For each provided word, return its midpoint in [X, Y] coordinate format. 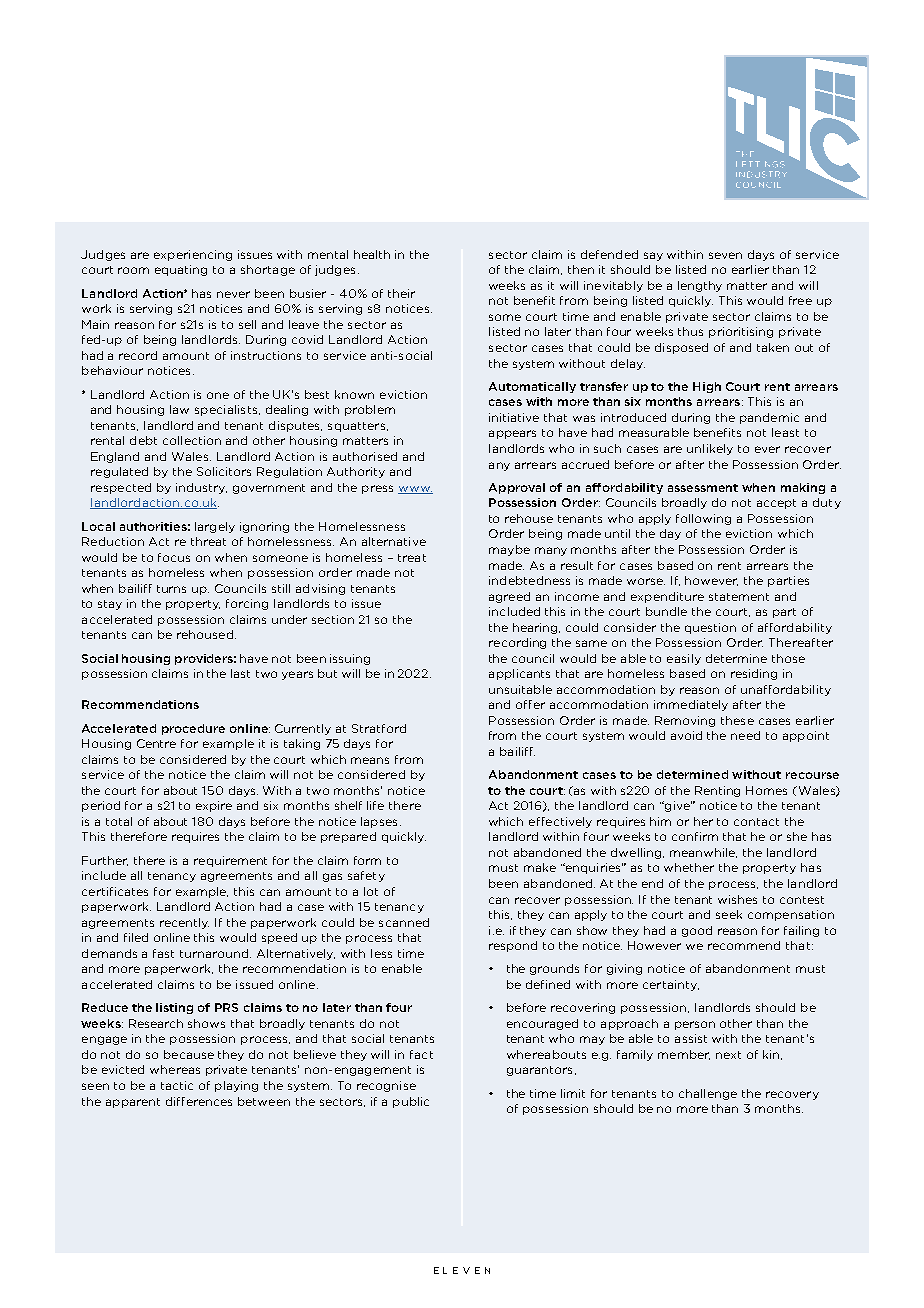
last [240, 673]
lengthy [700, 286]
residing [754, 674]
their [401, 293]
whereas [175, 1069]
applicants [519, 674]
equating [181, 270]
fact [421, 1054]
